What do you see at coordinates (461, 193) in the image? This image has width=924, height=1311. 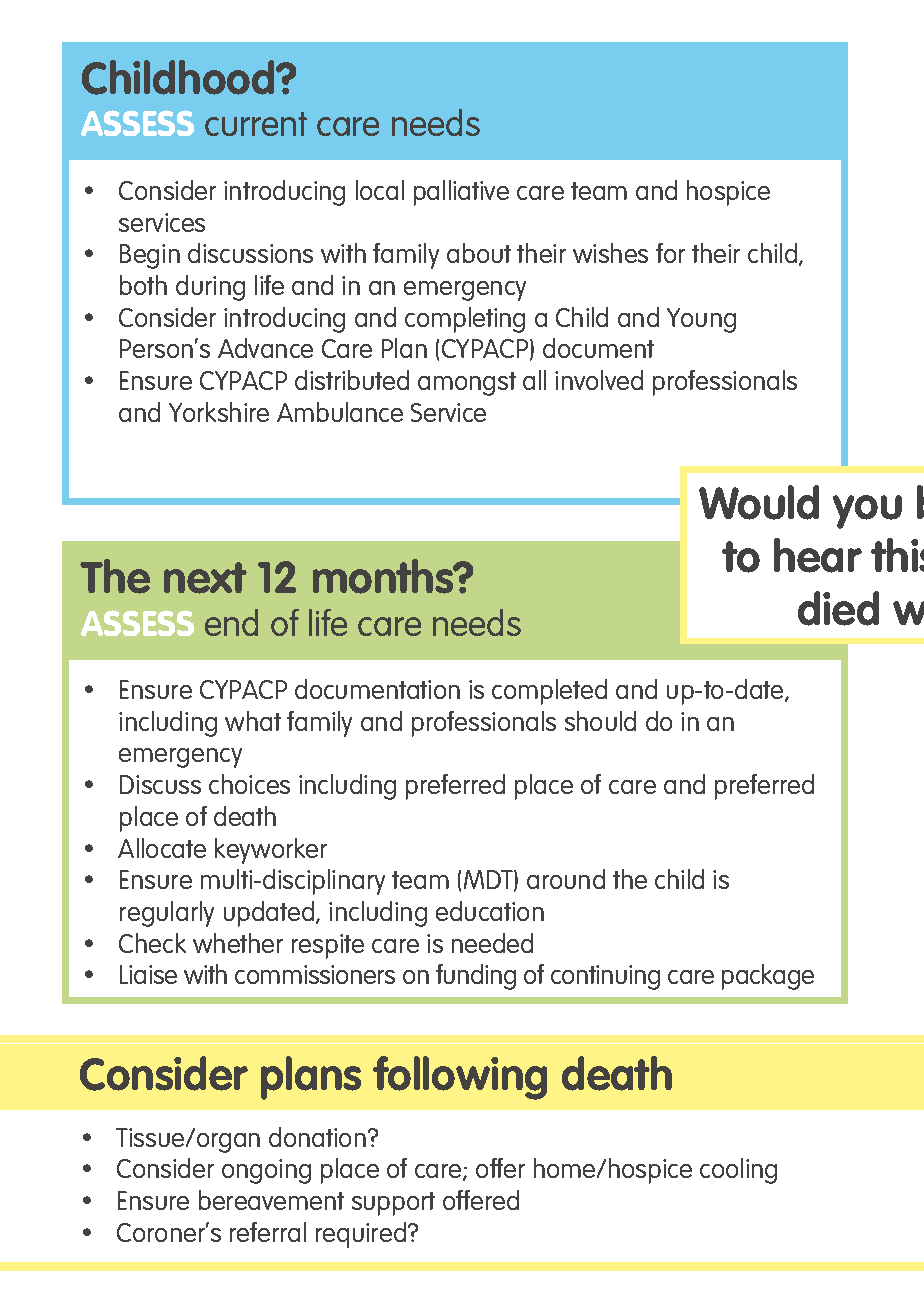 I see `palliative` at bounding box center [461, 193].
